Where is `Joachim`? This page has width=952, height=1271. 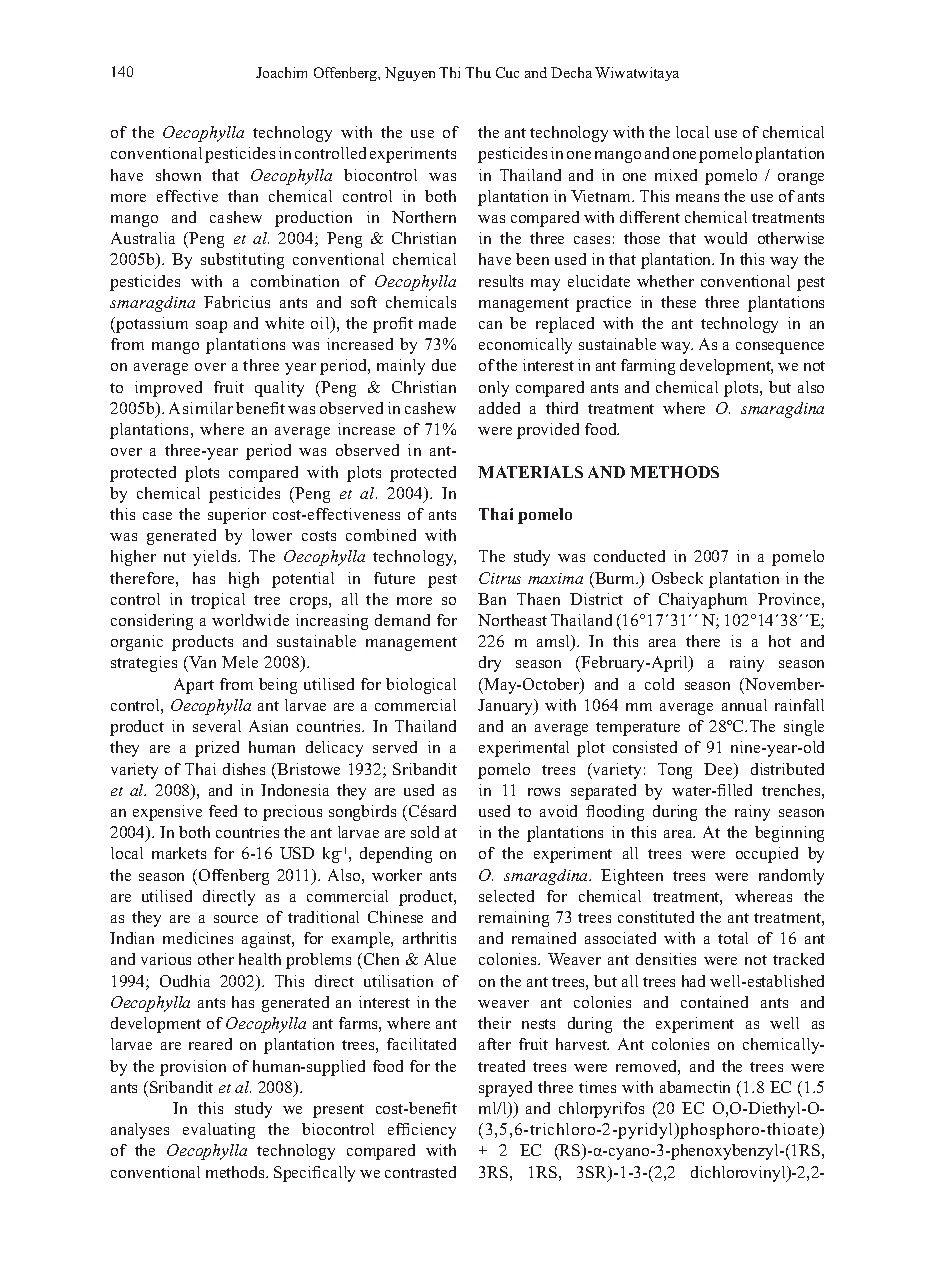
Joachim is located at coordinates (281, 72).
